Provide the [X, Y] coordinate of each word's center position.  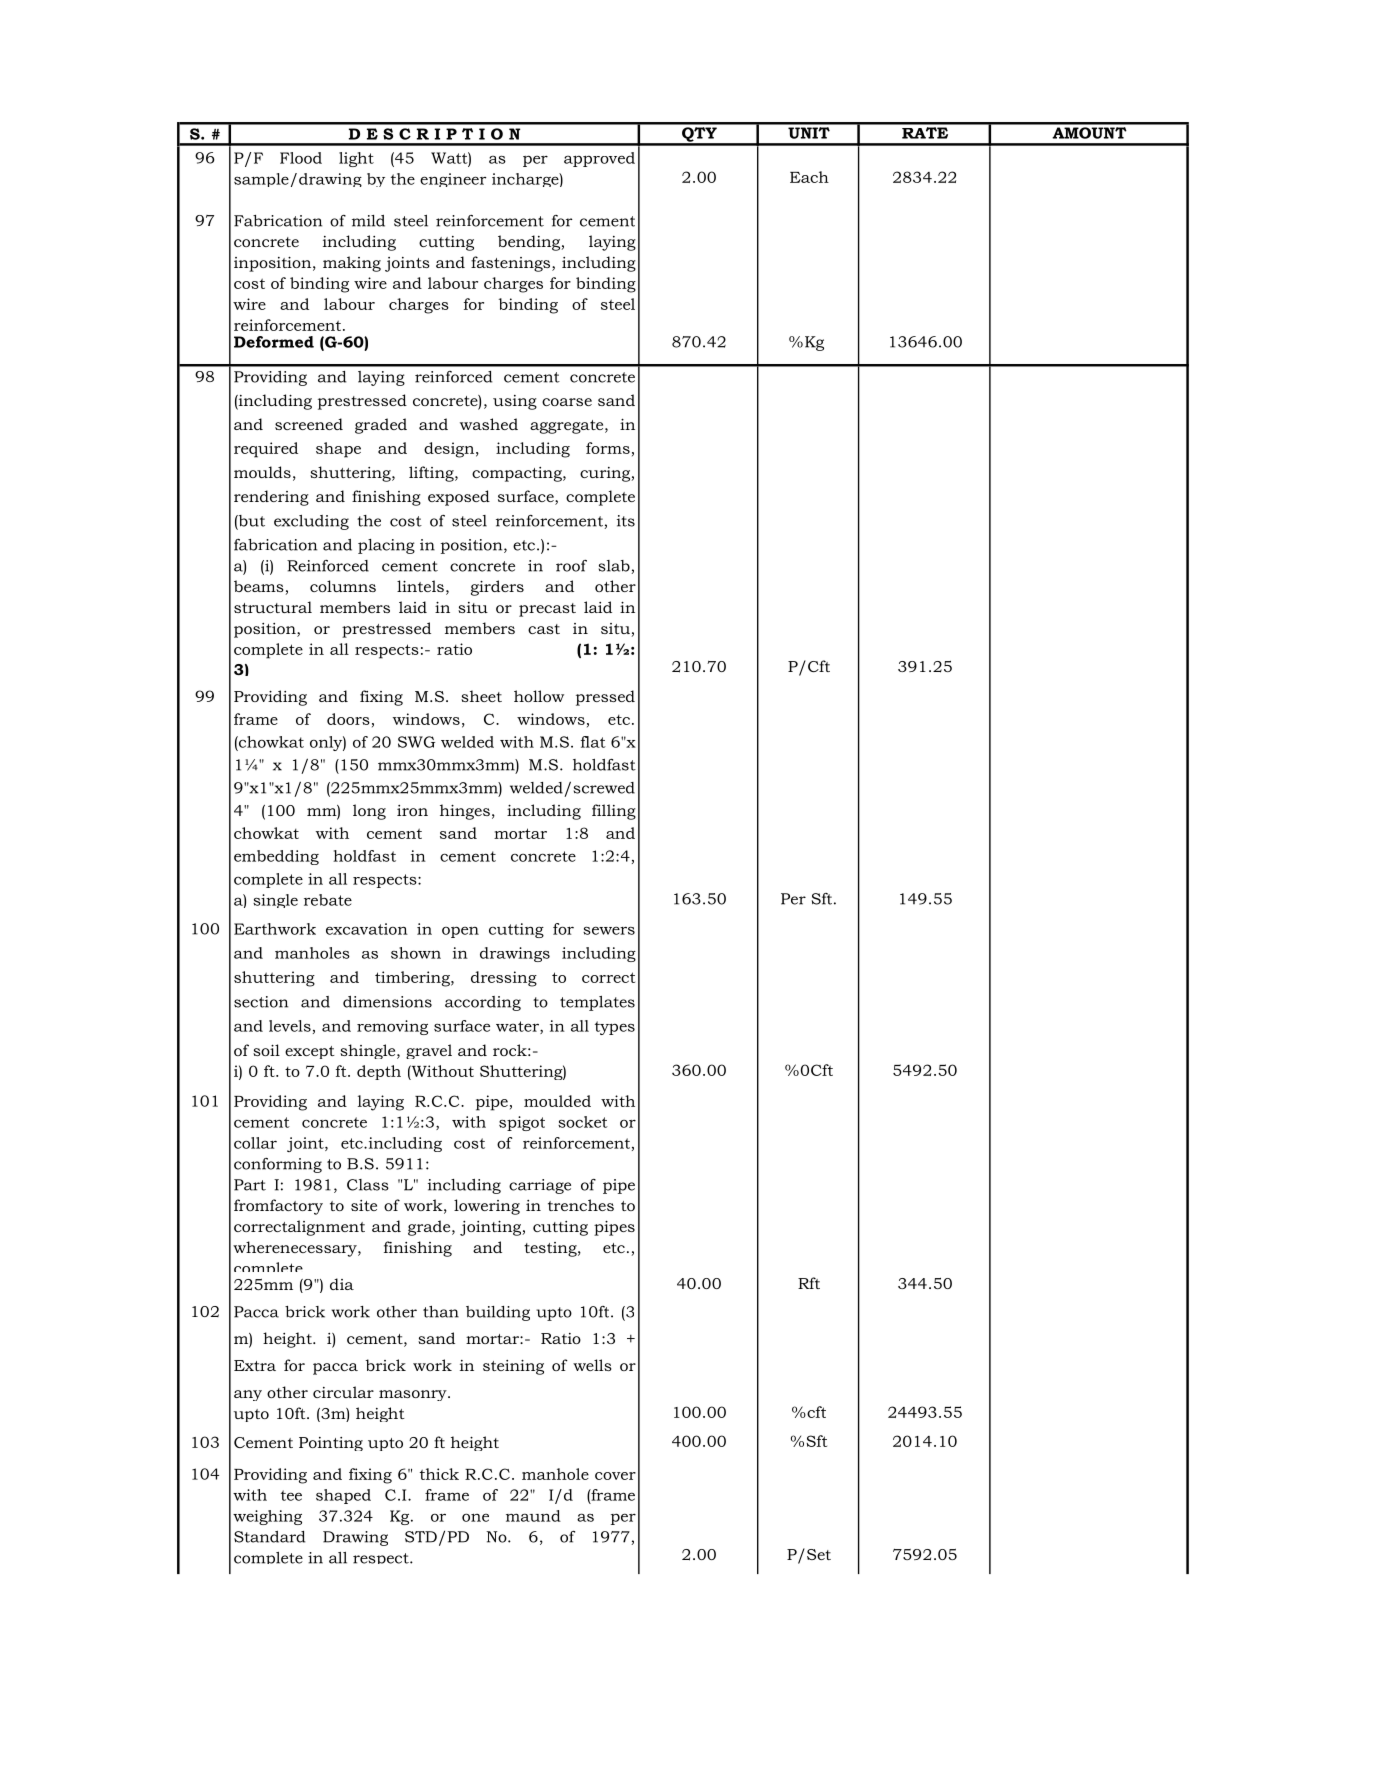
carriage [540, 1186]
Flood [301, 158]
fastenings [512, 264]
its [626, 521]
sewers [609, 930]
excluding [311, 522]
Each [809, 177]
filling [614, 812]
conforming [278, 1165]
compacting [518, 474]
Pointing [331, 1444]
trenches [581, 1205]
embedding [276, 857]
